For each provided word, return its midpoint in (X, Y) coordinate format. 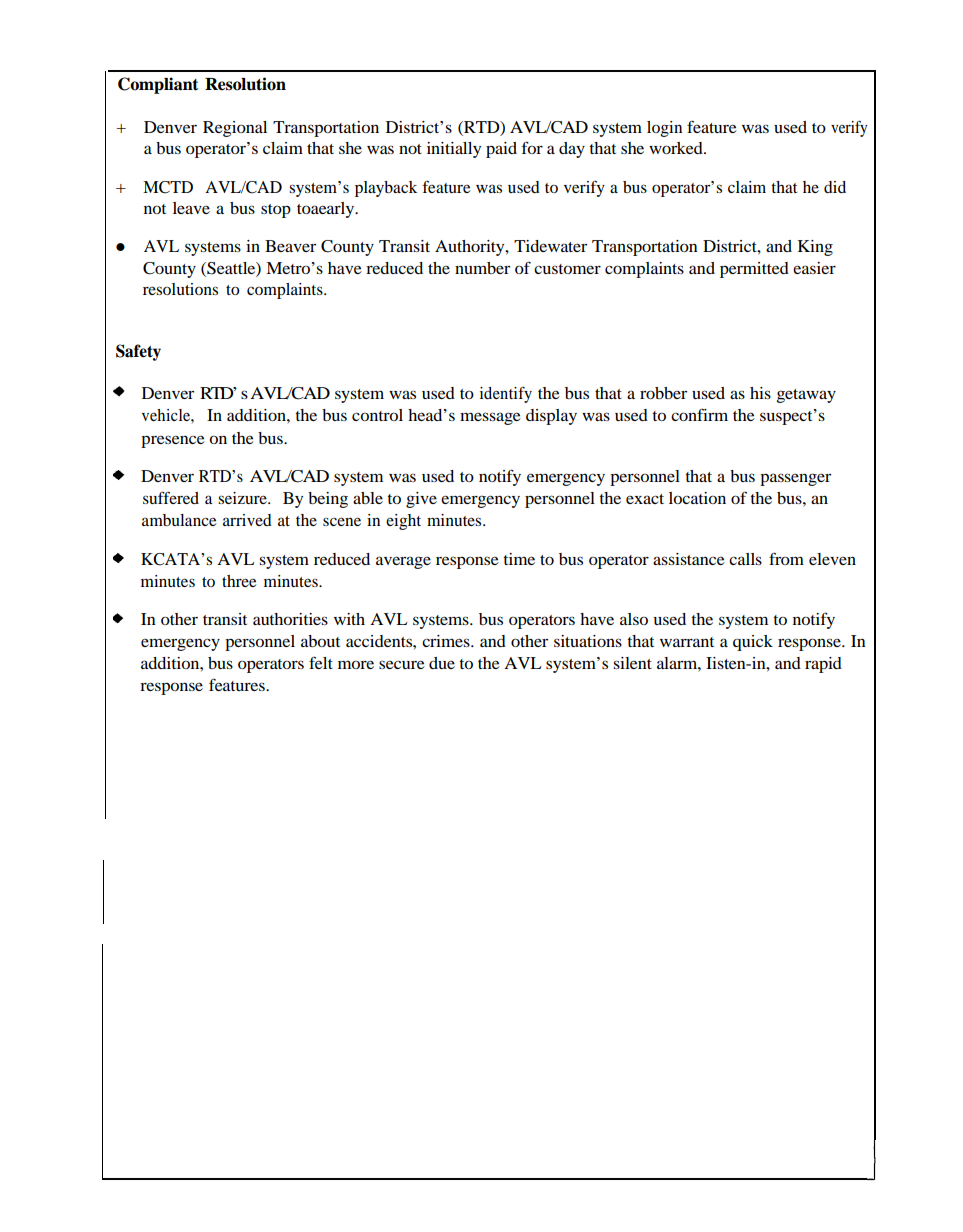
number (482, 268)
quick (753, 643)
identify (506, 395)
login (664, 129)
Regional (235, 129)
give (421, 500)
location (697, 498)
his (760, 393)
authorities (290, 619)
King (815, 248)
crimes (447, 641)
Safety (138, 352)
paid (501, 150)
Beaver (290, 246)
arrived (247, 520)
